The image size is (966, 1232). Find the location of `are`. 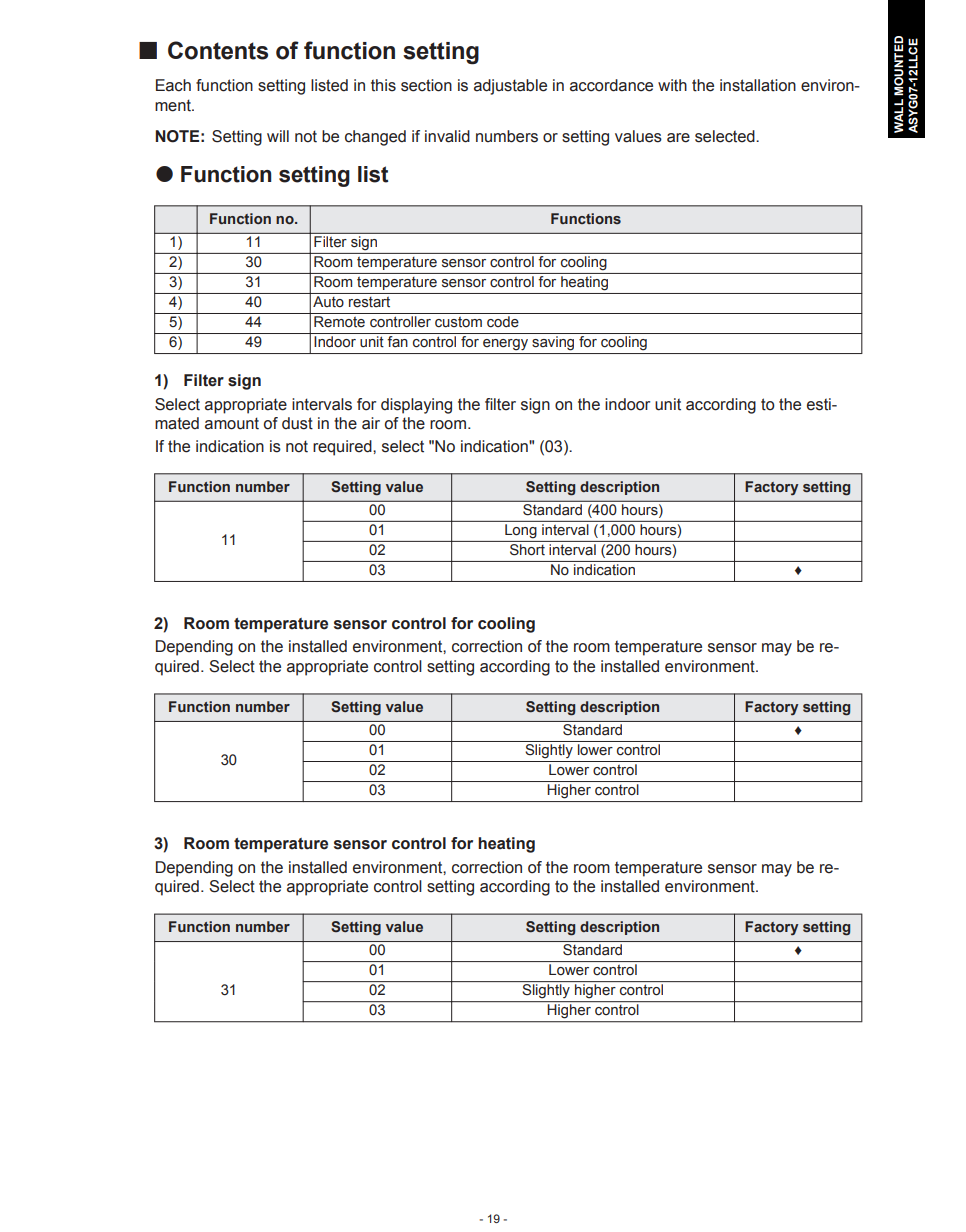

are is located at coordinates (678, 138).
